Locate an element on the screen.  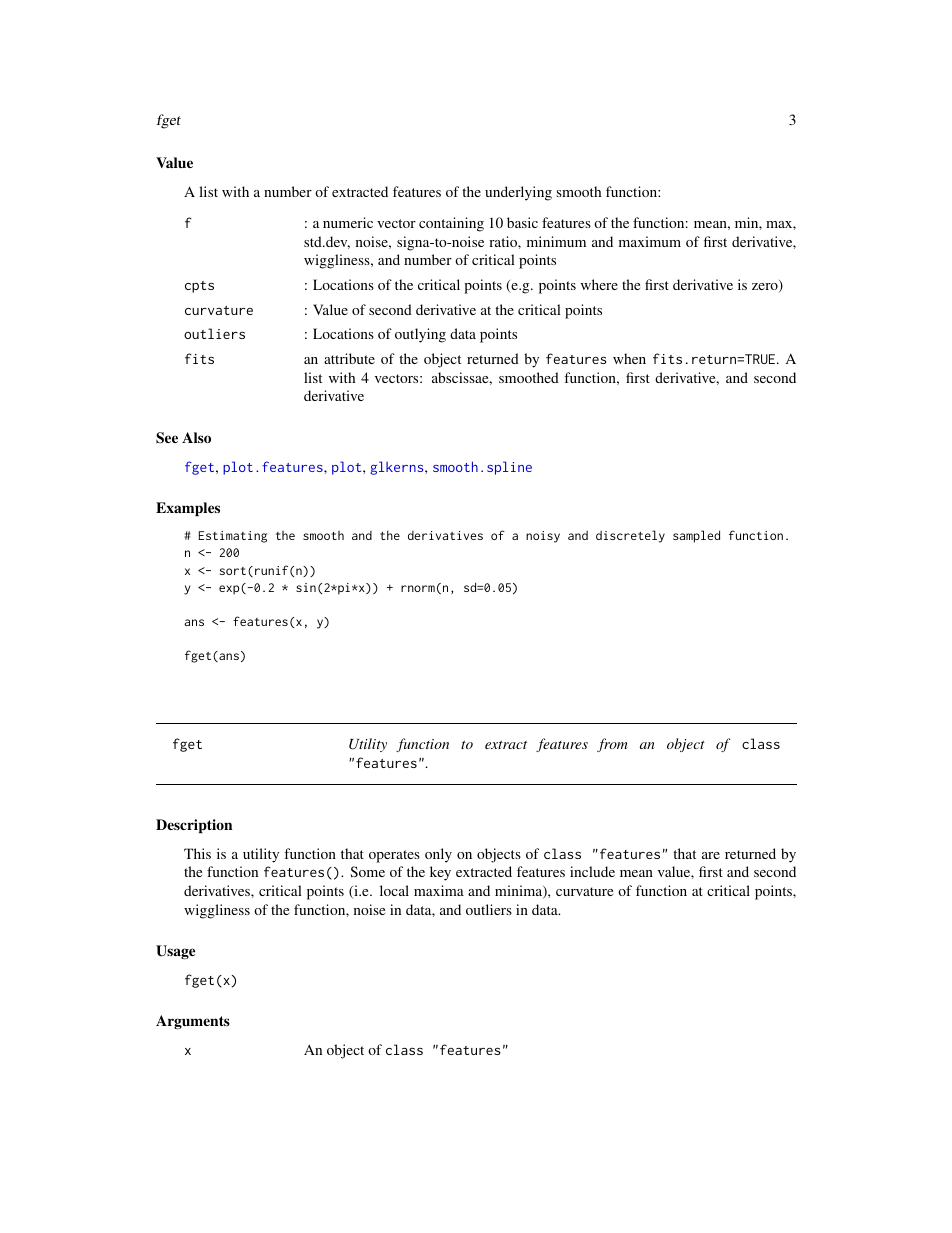
sampled is located at coordinates (696, 536).
